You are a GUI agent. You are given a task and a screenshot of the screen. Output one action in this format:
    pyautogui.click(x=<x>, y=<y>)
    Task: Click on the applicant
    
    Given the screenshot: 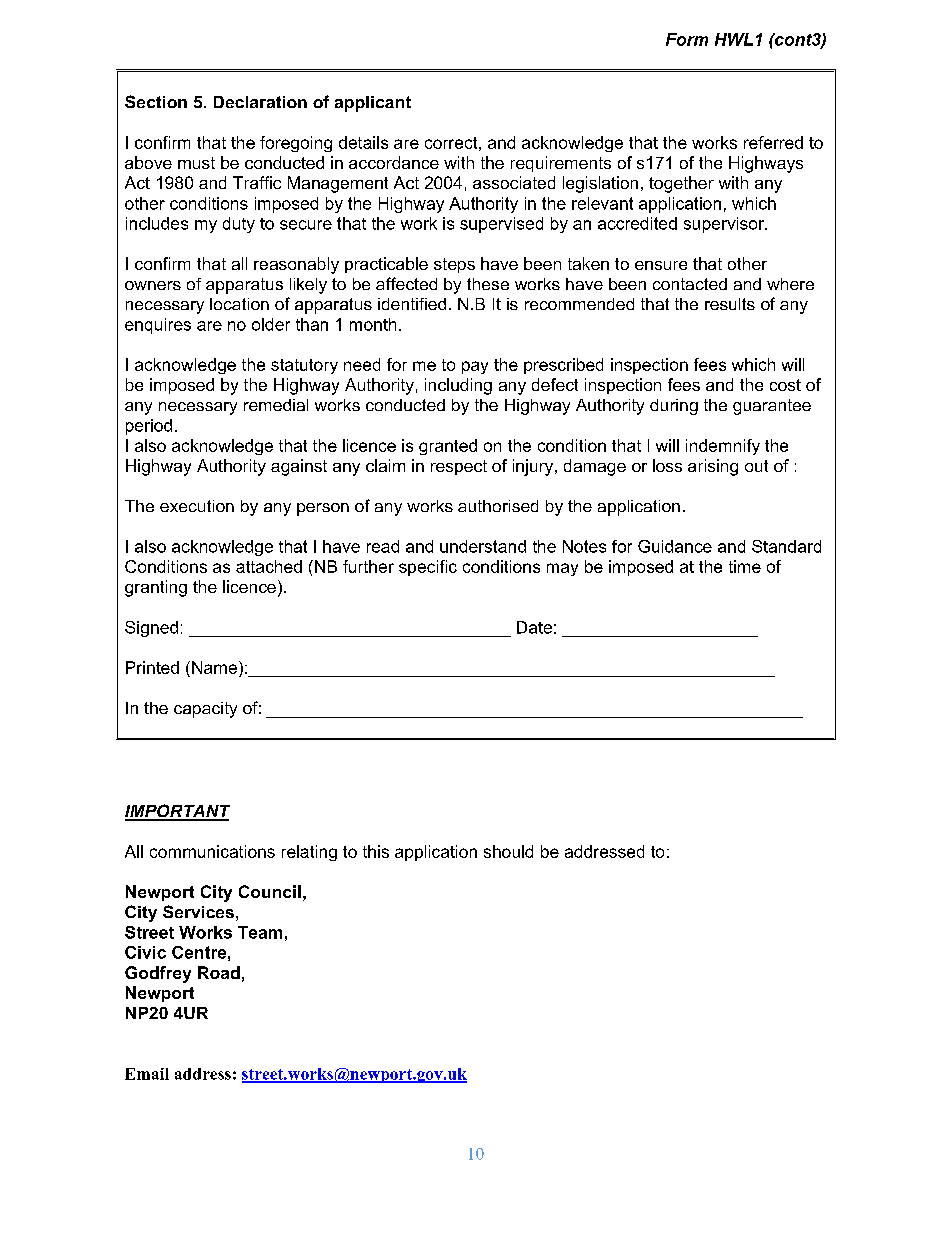 What is the action you would take?
    pyautogui.click(x=373, y=104)
